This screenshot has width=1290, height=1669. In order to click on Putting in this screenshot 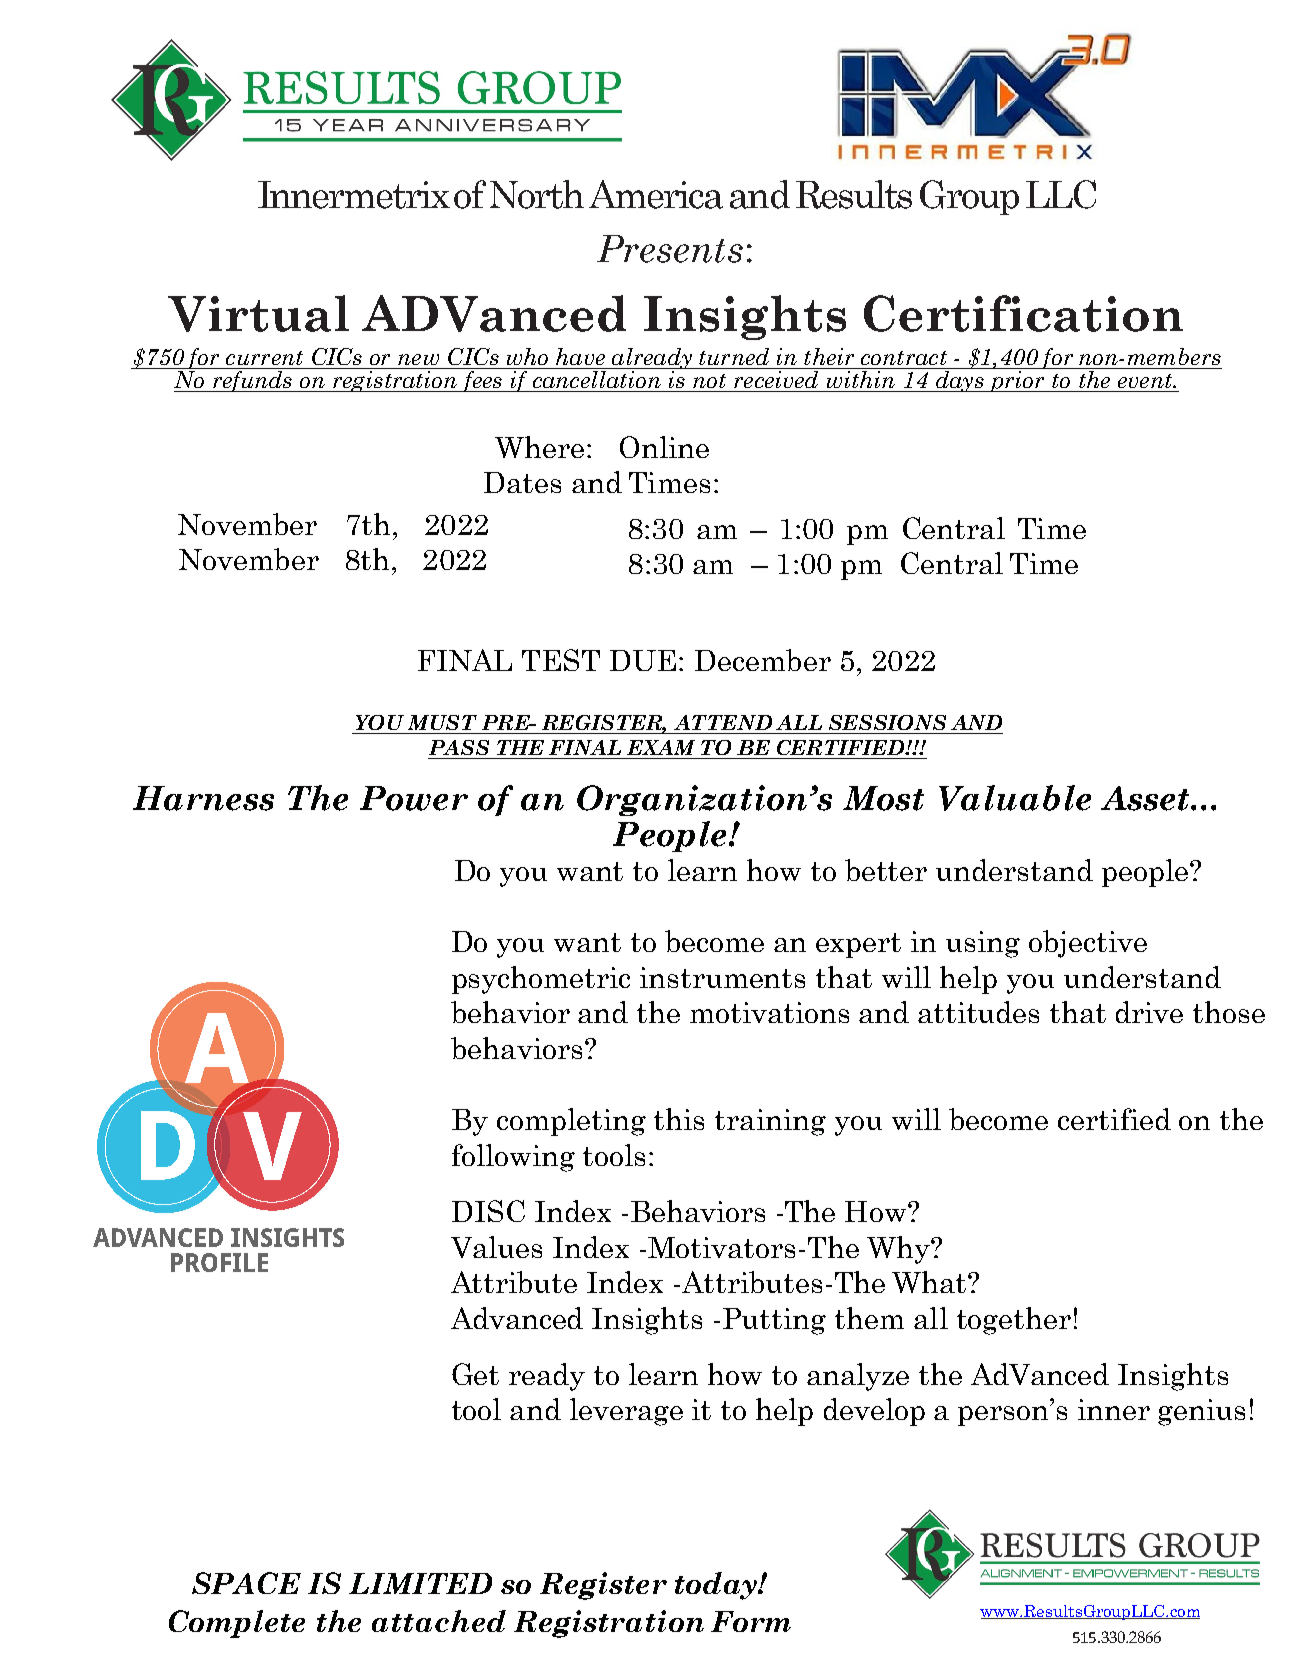, I will do `click(774, 1321)`.
